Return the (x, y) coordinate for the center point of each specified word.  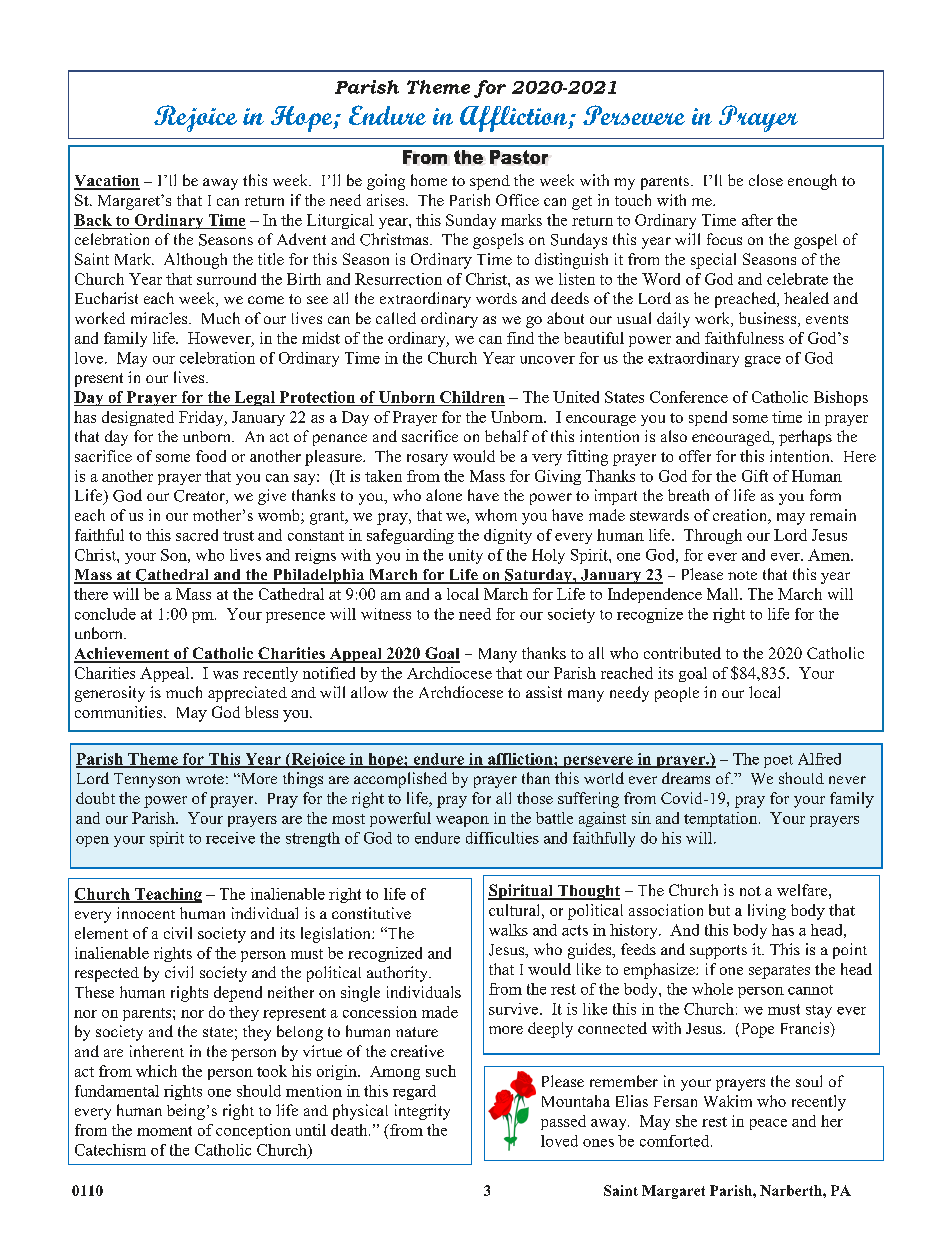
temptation (722, 819)
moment (164, 1131)
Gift (755, 476)
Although (195, 261)
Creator (200, 497)
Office (517, 200)
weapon (462, 821)
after (757, 220)
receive (230, 838)
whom (496, 515)
